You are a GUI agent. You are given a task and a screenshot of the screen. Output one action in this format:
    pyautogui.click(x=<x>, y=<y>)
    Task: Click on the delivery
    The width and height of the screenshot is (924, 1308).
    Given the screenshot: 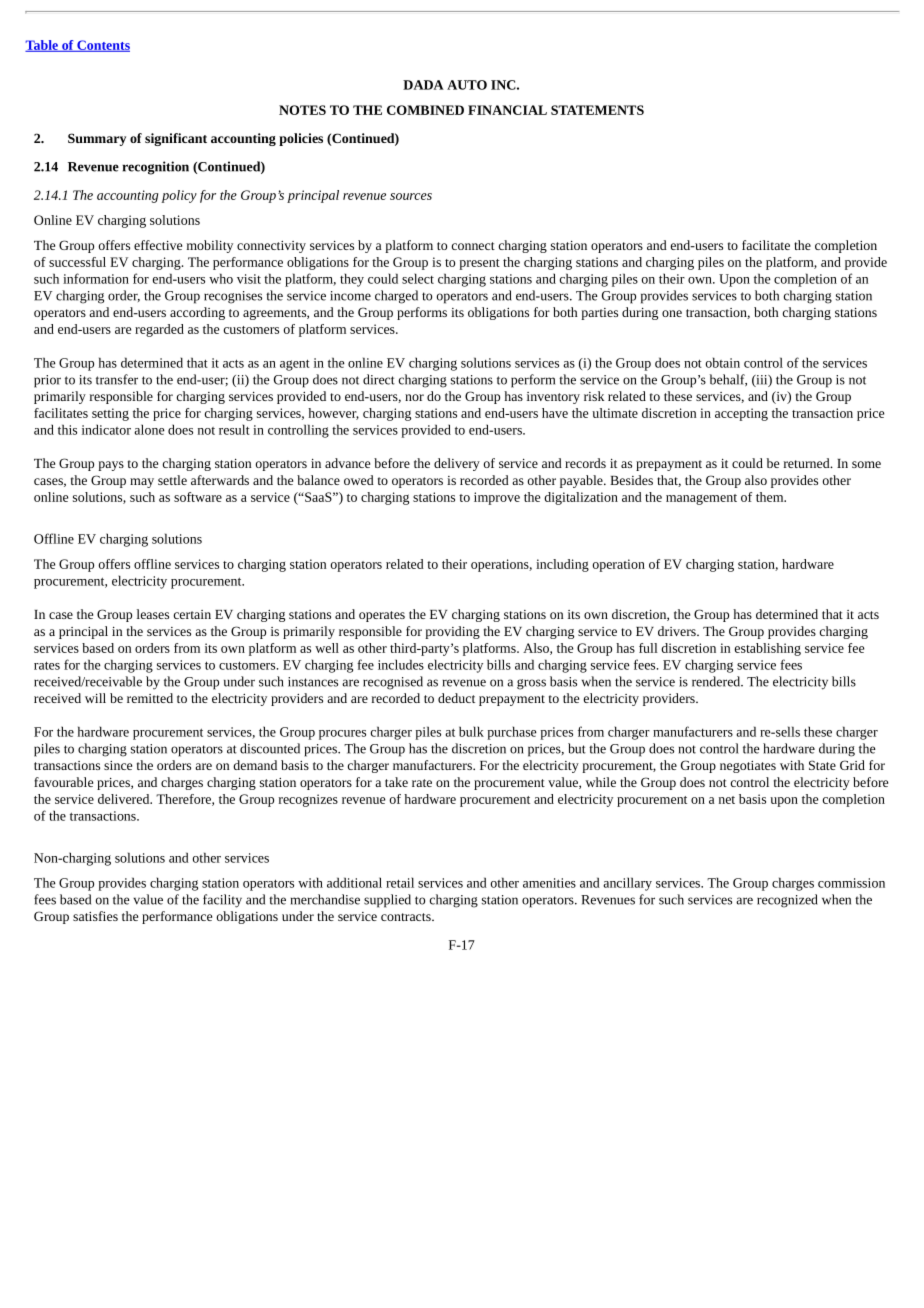 What is the action you would take?
    pyautogui.click(x=457, y=464)
